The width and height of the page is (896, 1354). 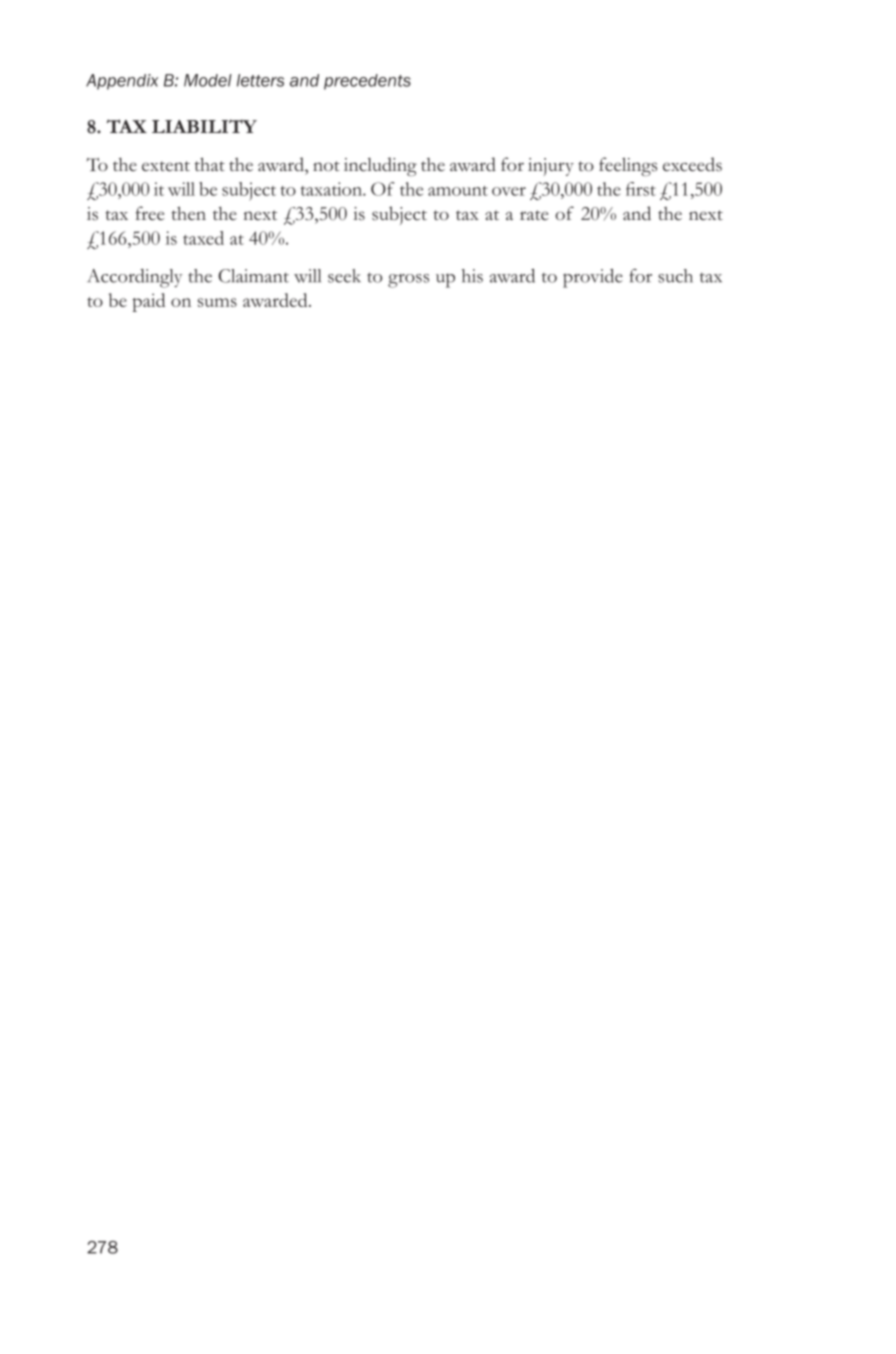 I want to click on precedents, so click(x=367, y=82).
